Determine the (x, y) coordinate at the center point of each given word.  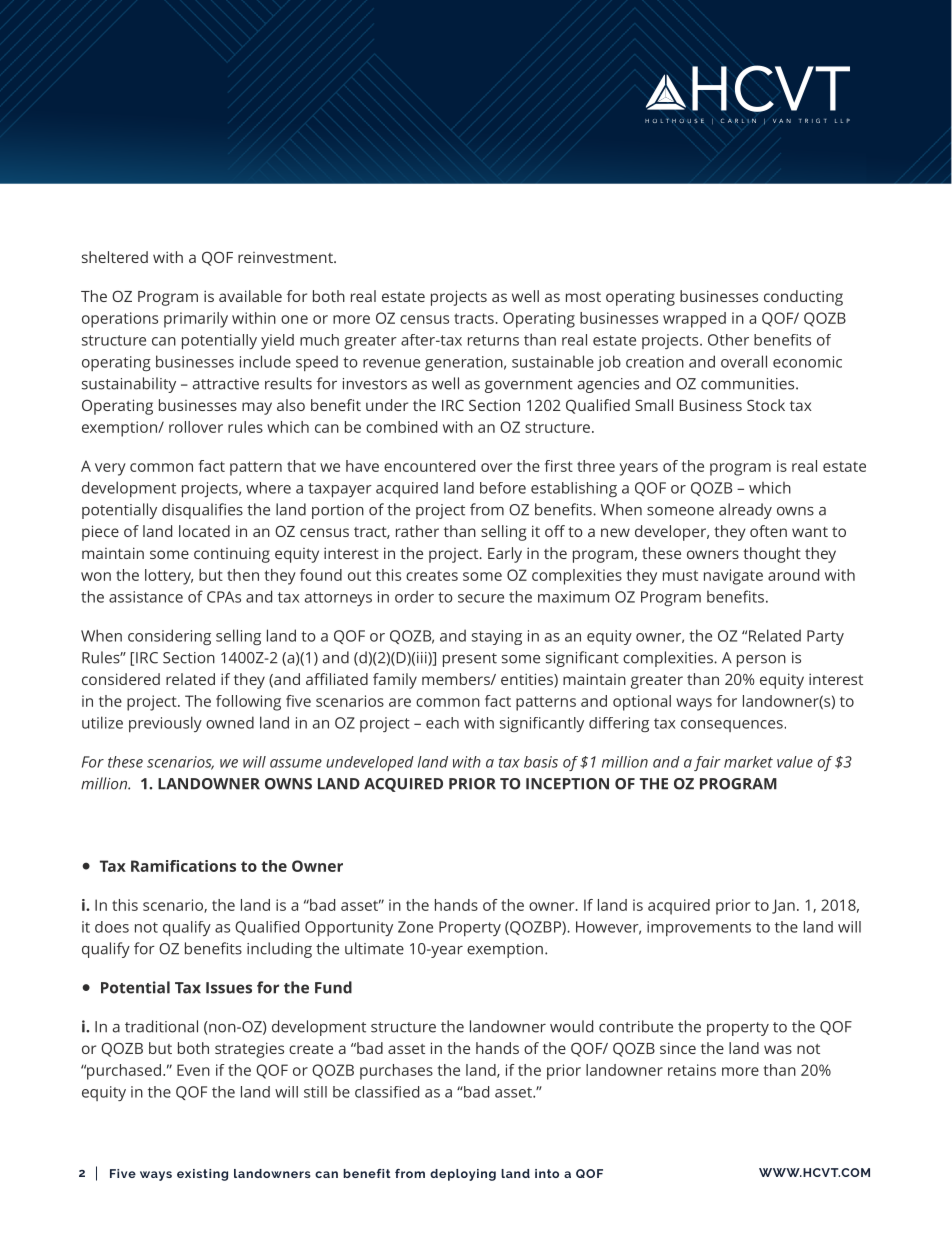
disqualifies (202, 511)
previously (165, 724)
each (442, 723)
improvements (699, 928)
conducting (803, 298)
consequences (733, 726)
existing (202, 1175)
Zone (415, 927)
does (112, 927)
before (503, 488)
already (745, 511)
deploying (463, 1175)
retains (692, 1070)
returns (493, 340)
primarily (196, 320)
